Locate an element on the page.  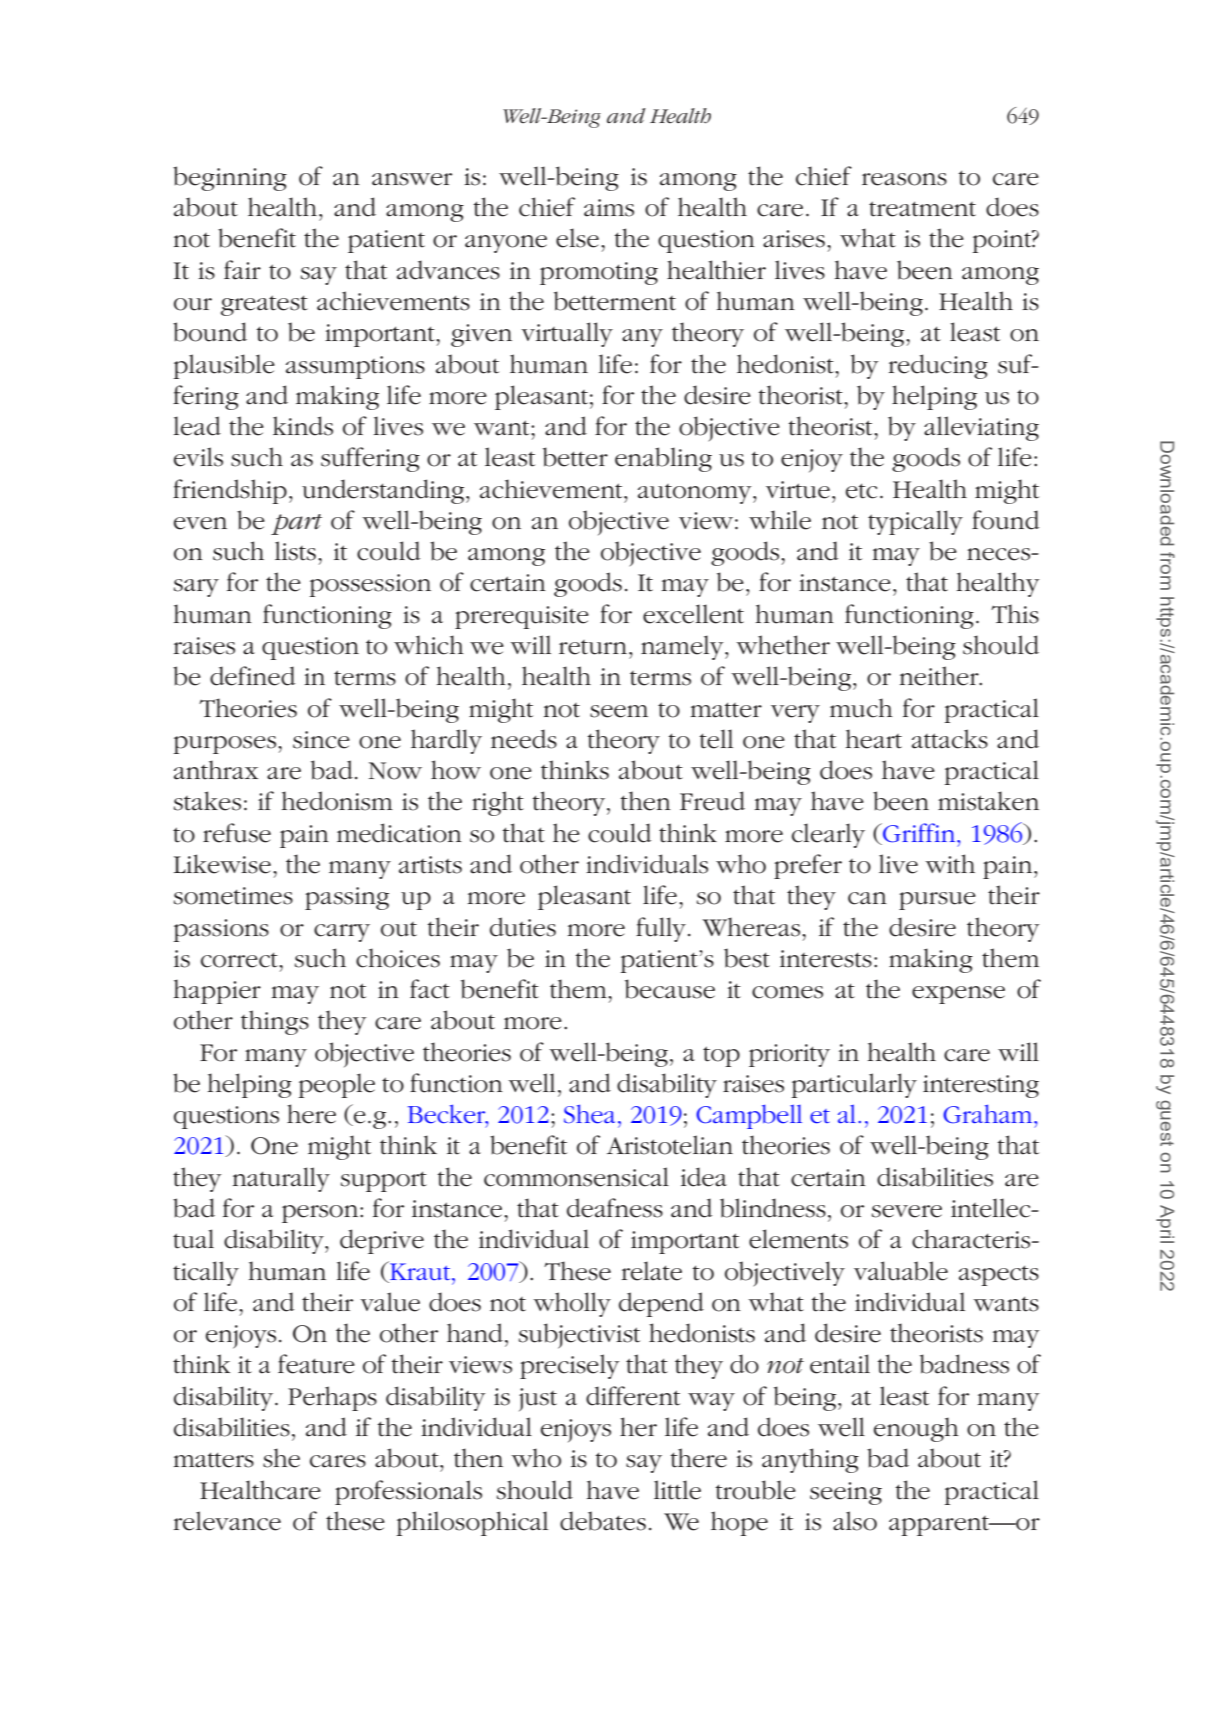
refuse is located at coordinates (237, 833).
